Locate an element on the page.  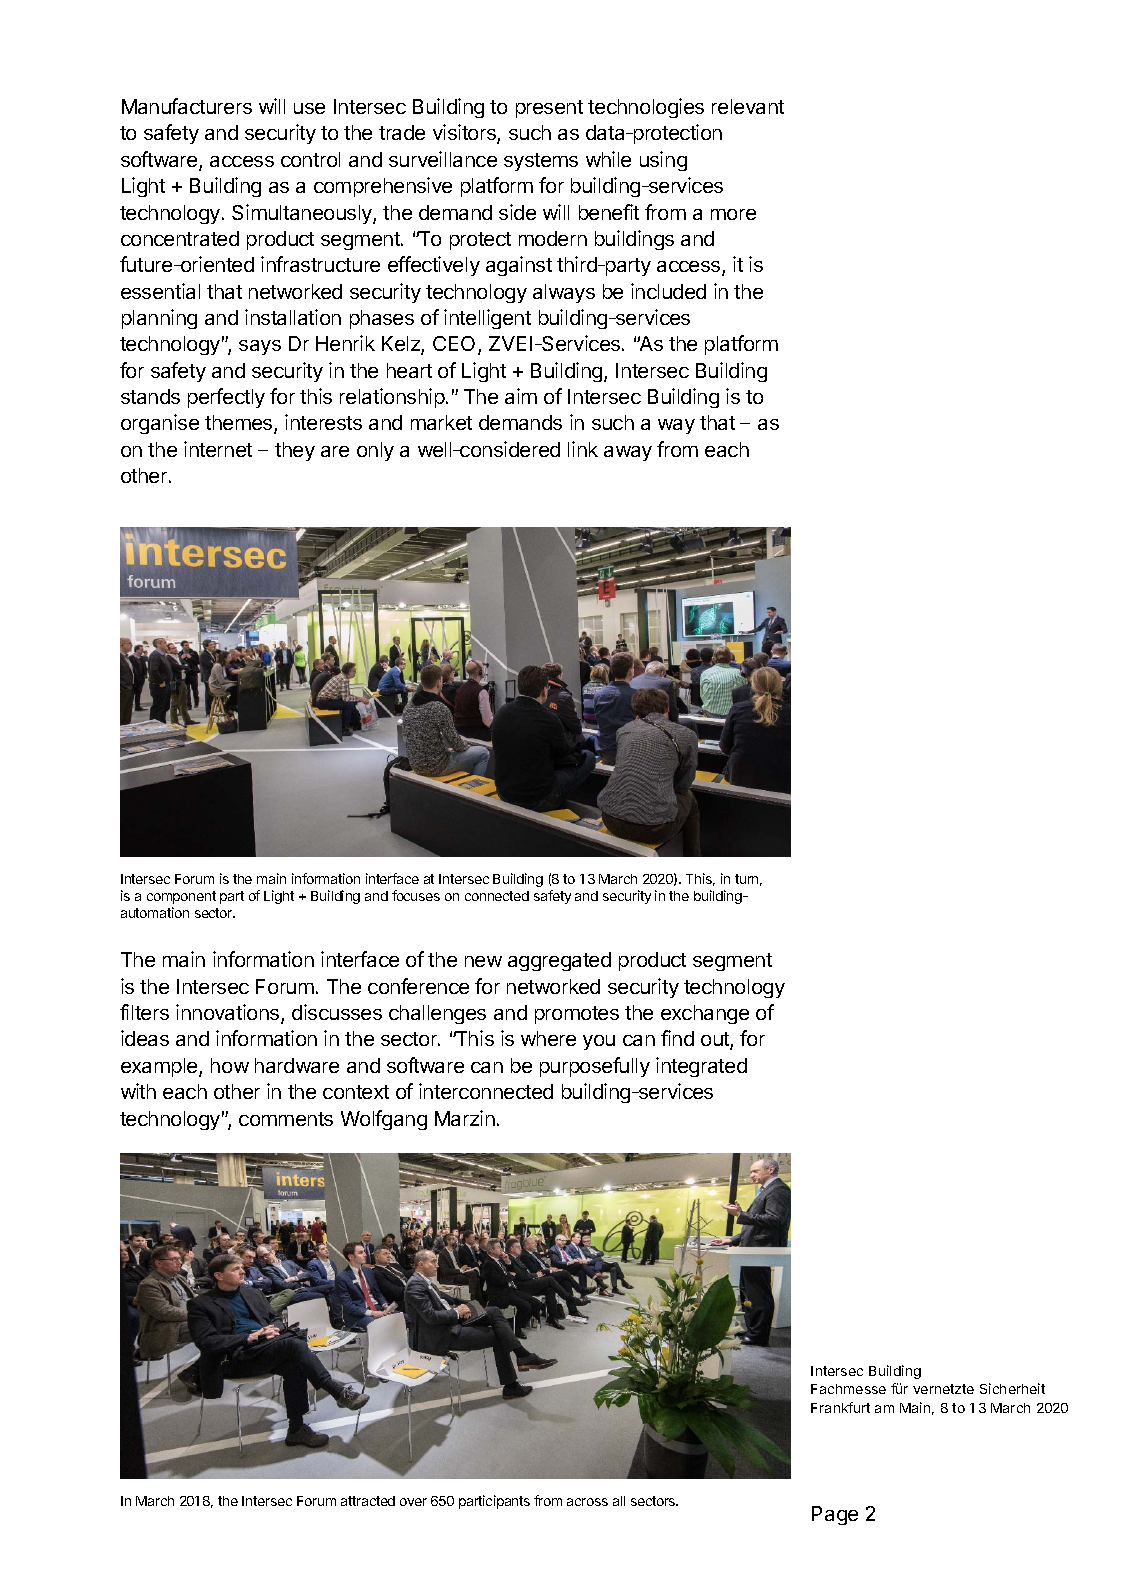
integrated is located at coordinates (701, 1067).
